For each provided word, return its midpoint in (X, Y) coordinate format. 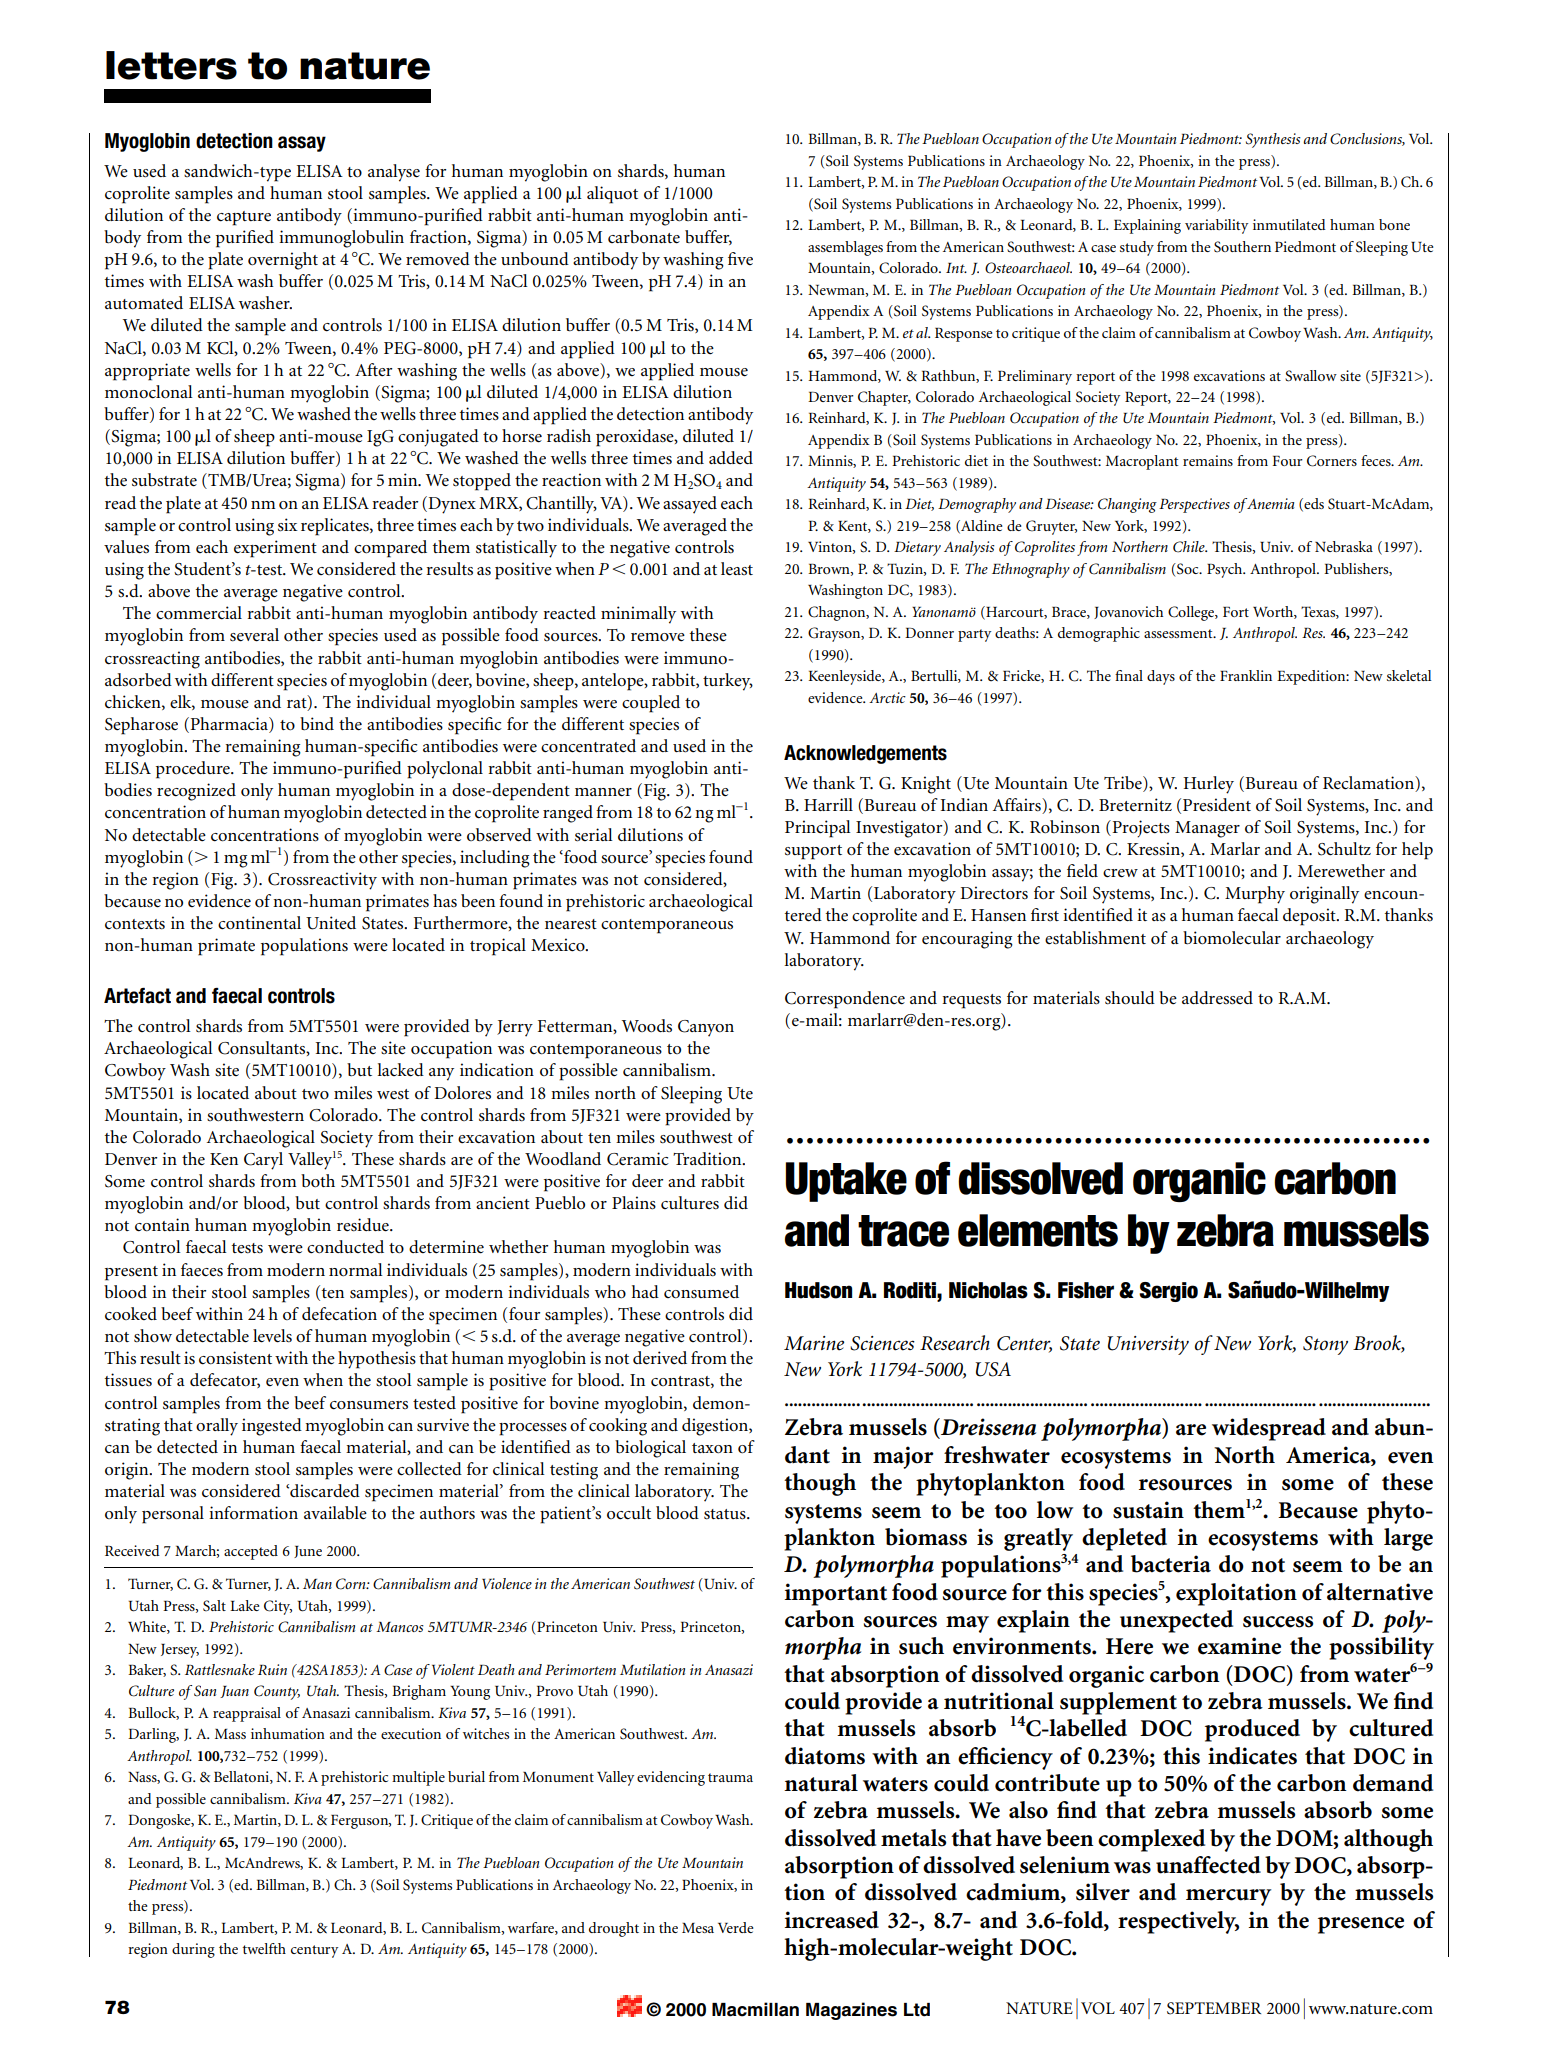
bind (317, 724)
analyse (394, 173)
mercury (1228, 1897)
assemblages (845, 248)
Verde (735, 1927)
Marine (814, 1343)
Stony (1325, 1345)
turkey (728, 682)
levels (272, 1336)
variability (1216, 226)
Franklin (1246, 675)
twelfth (264, 1948)
